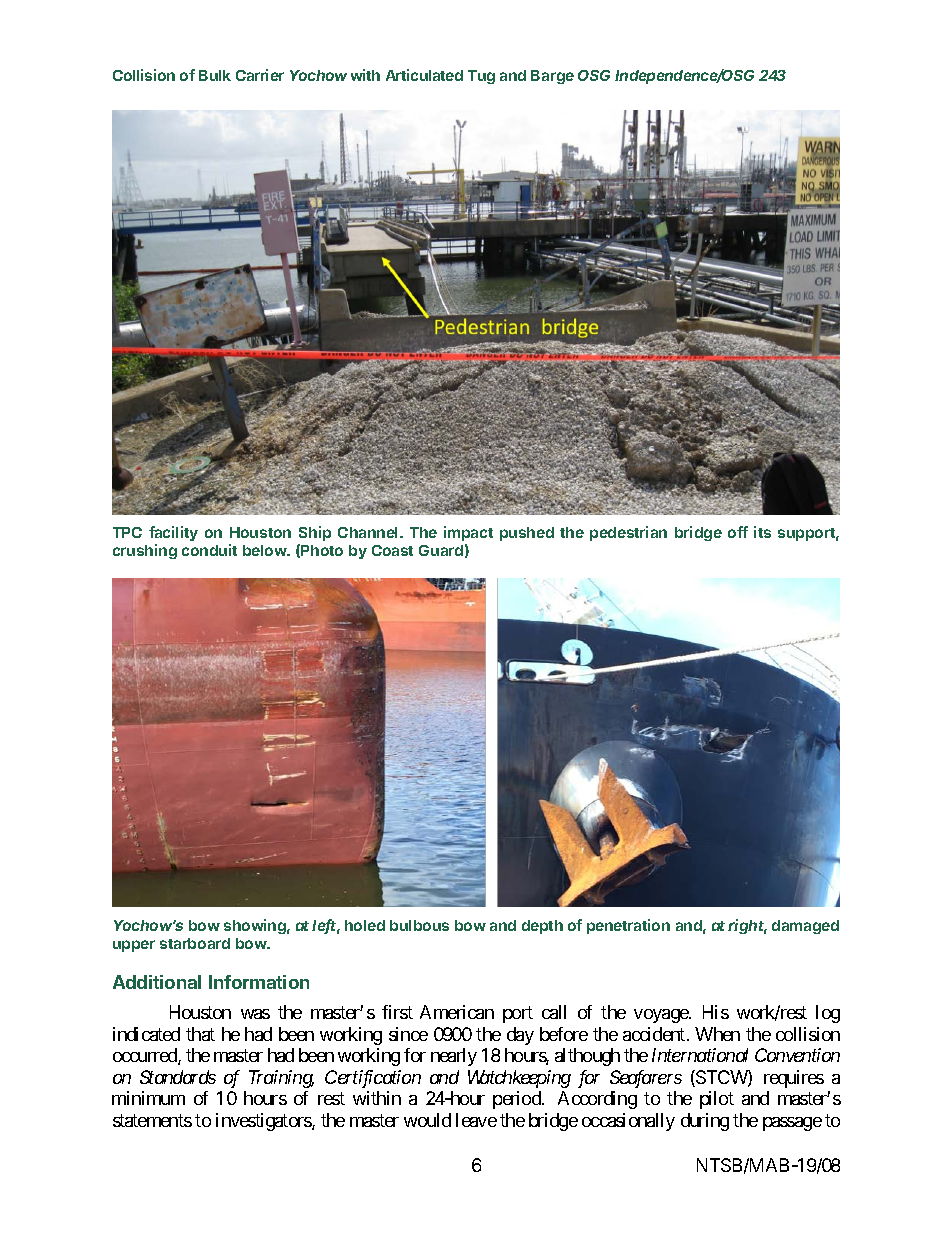  Describe the element at coordinates (476, 1120) in the document. I see `leave` at that location.
